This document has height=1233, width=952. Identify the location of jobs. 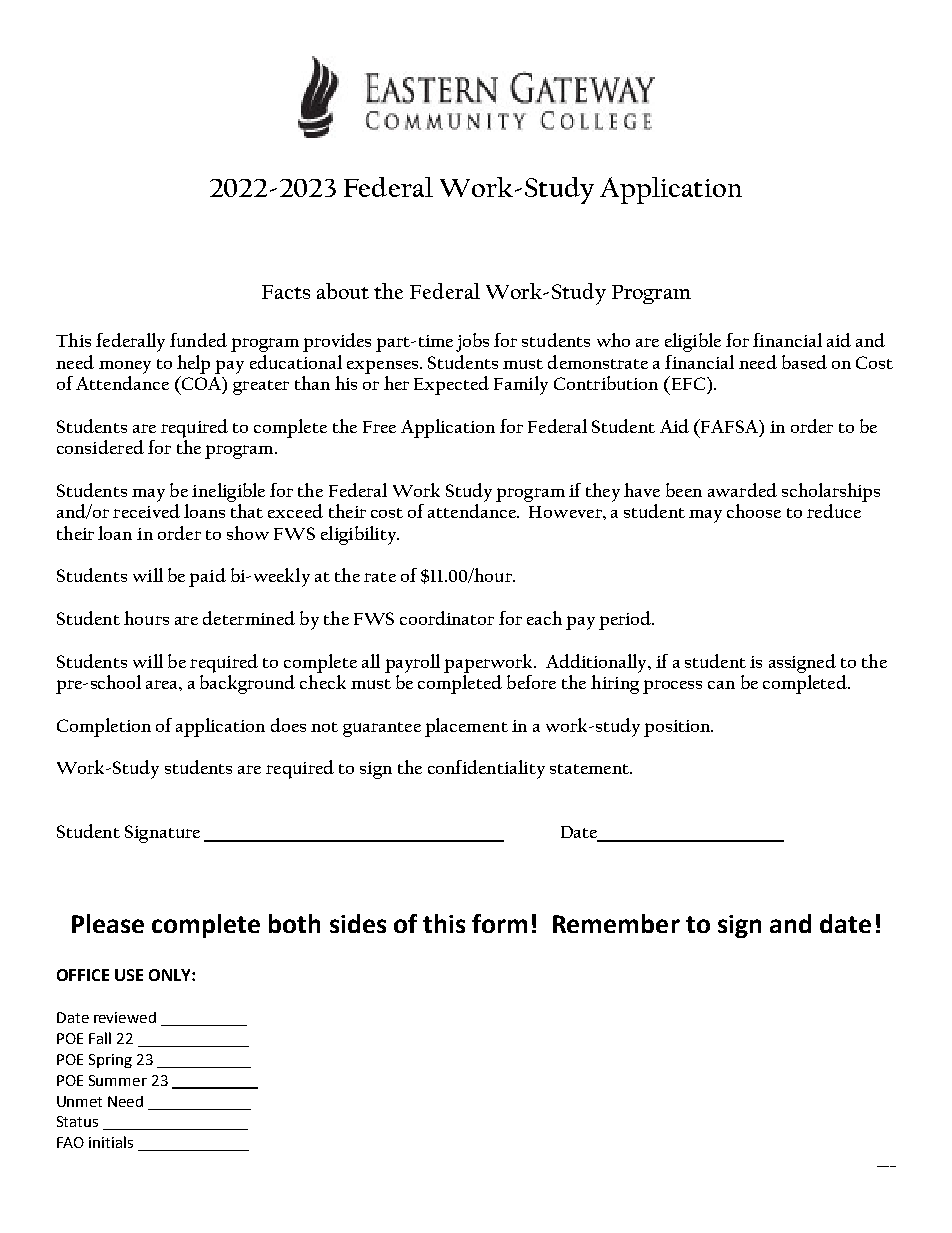
(472, 342).
